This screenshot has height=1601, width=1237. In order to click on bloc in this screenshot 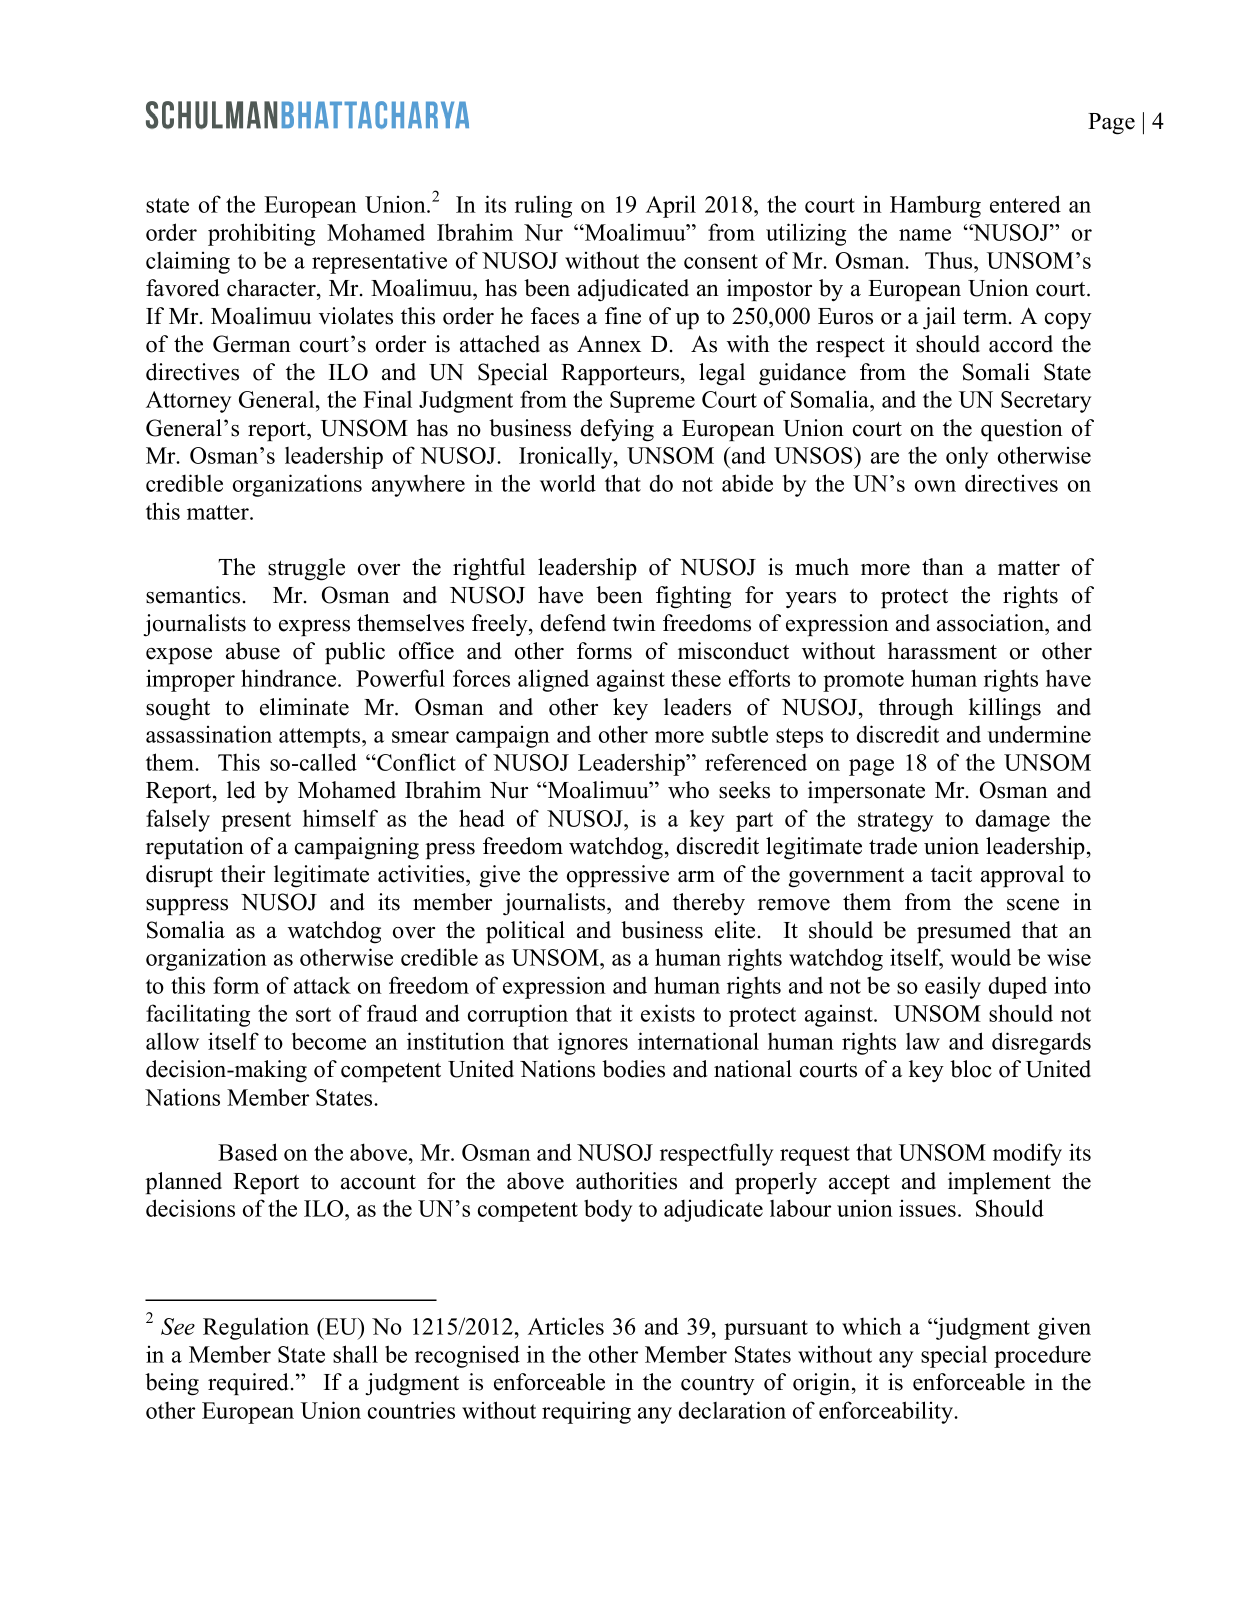, I will do `click(971, 1069)`.
